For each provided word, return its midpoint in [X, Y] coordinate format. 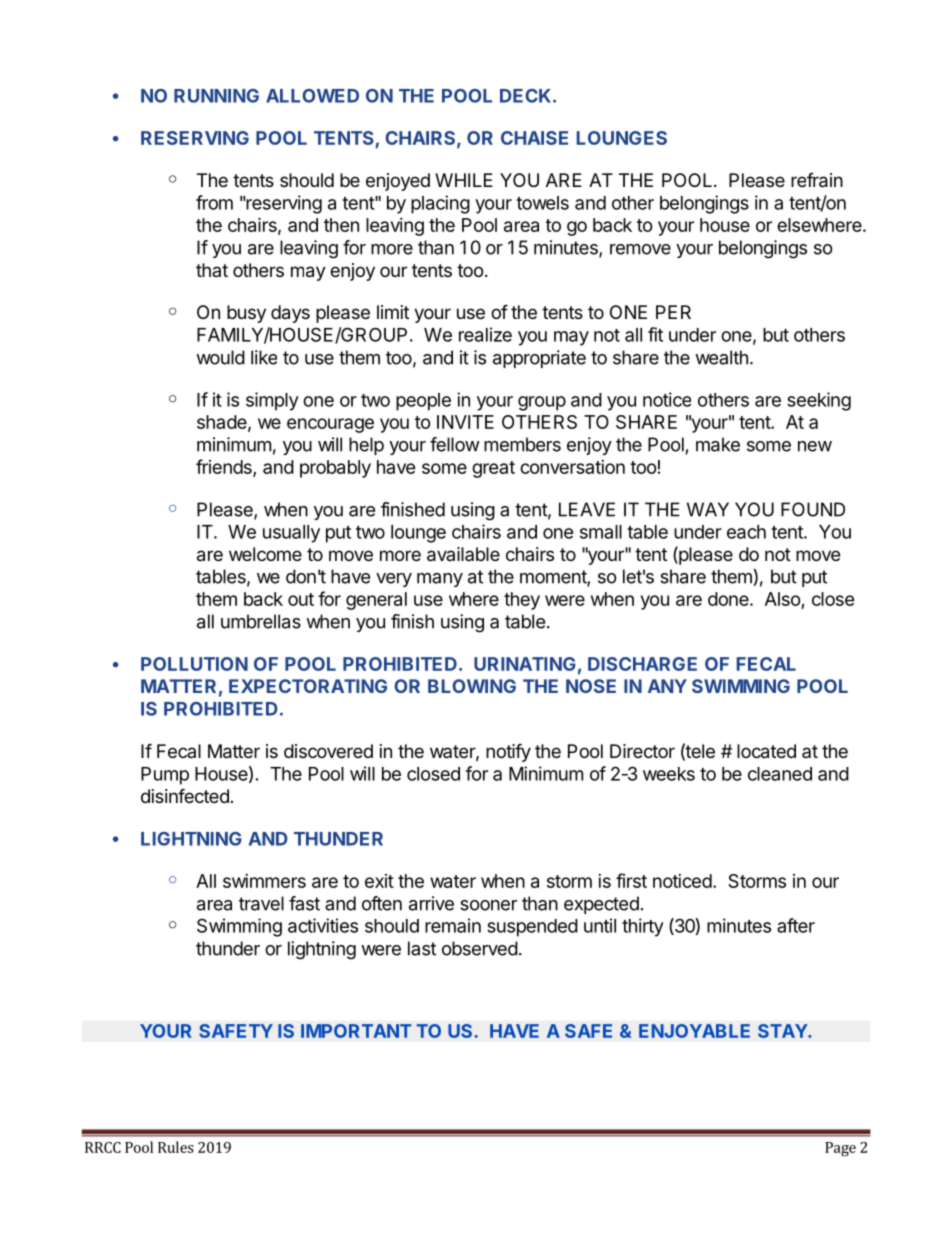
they [522, 601]
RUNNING [216, 96]
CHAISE [534, 138]
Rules [176, 1147]
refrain [817, 180]
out [301, 599]
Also [783, 599]
